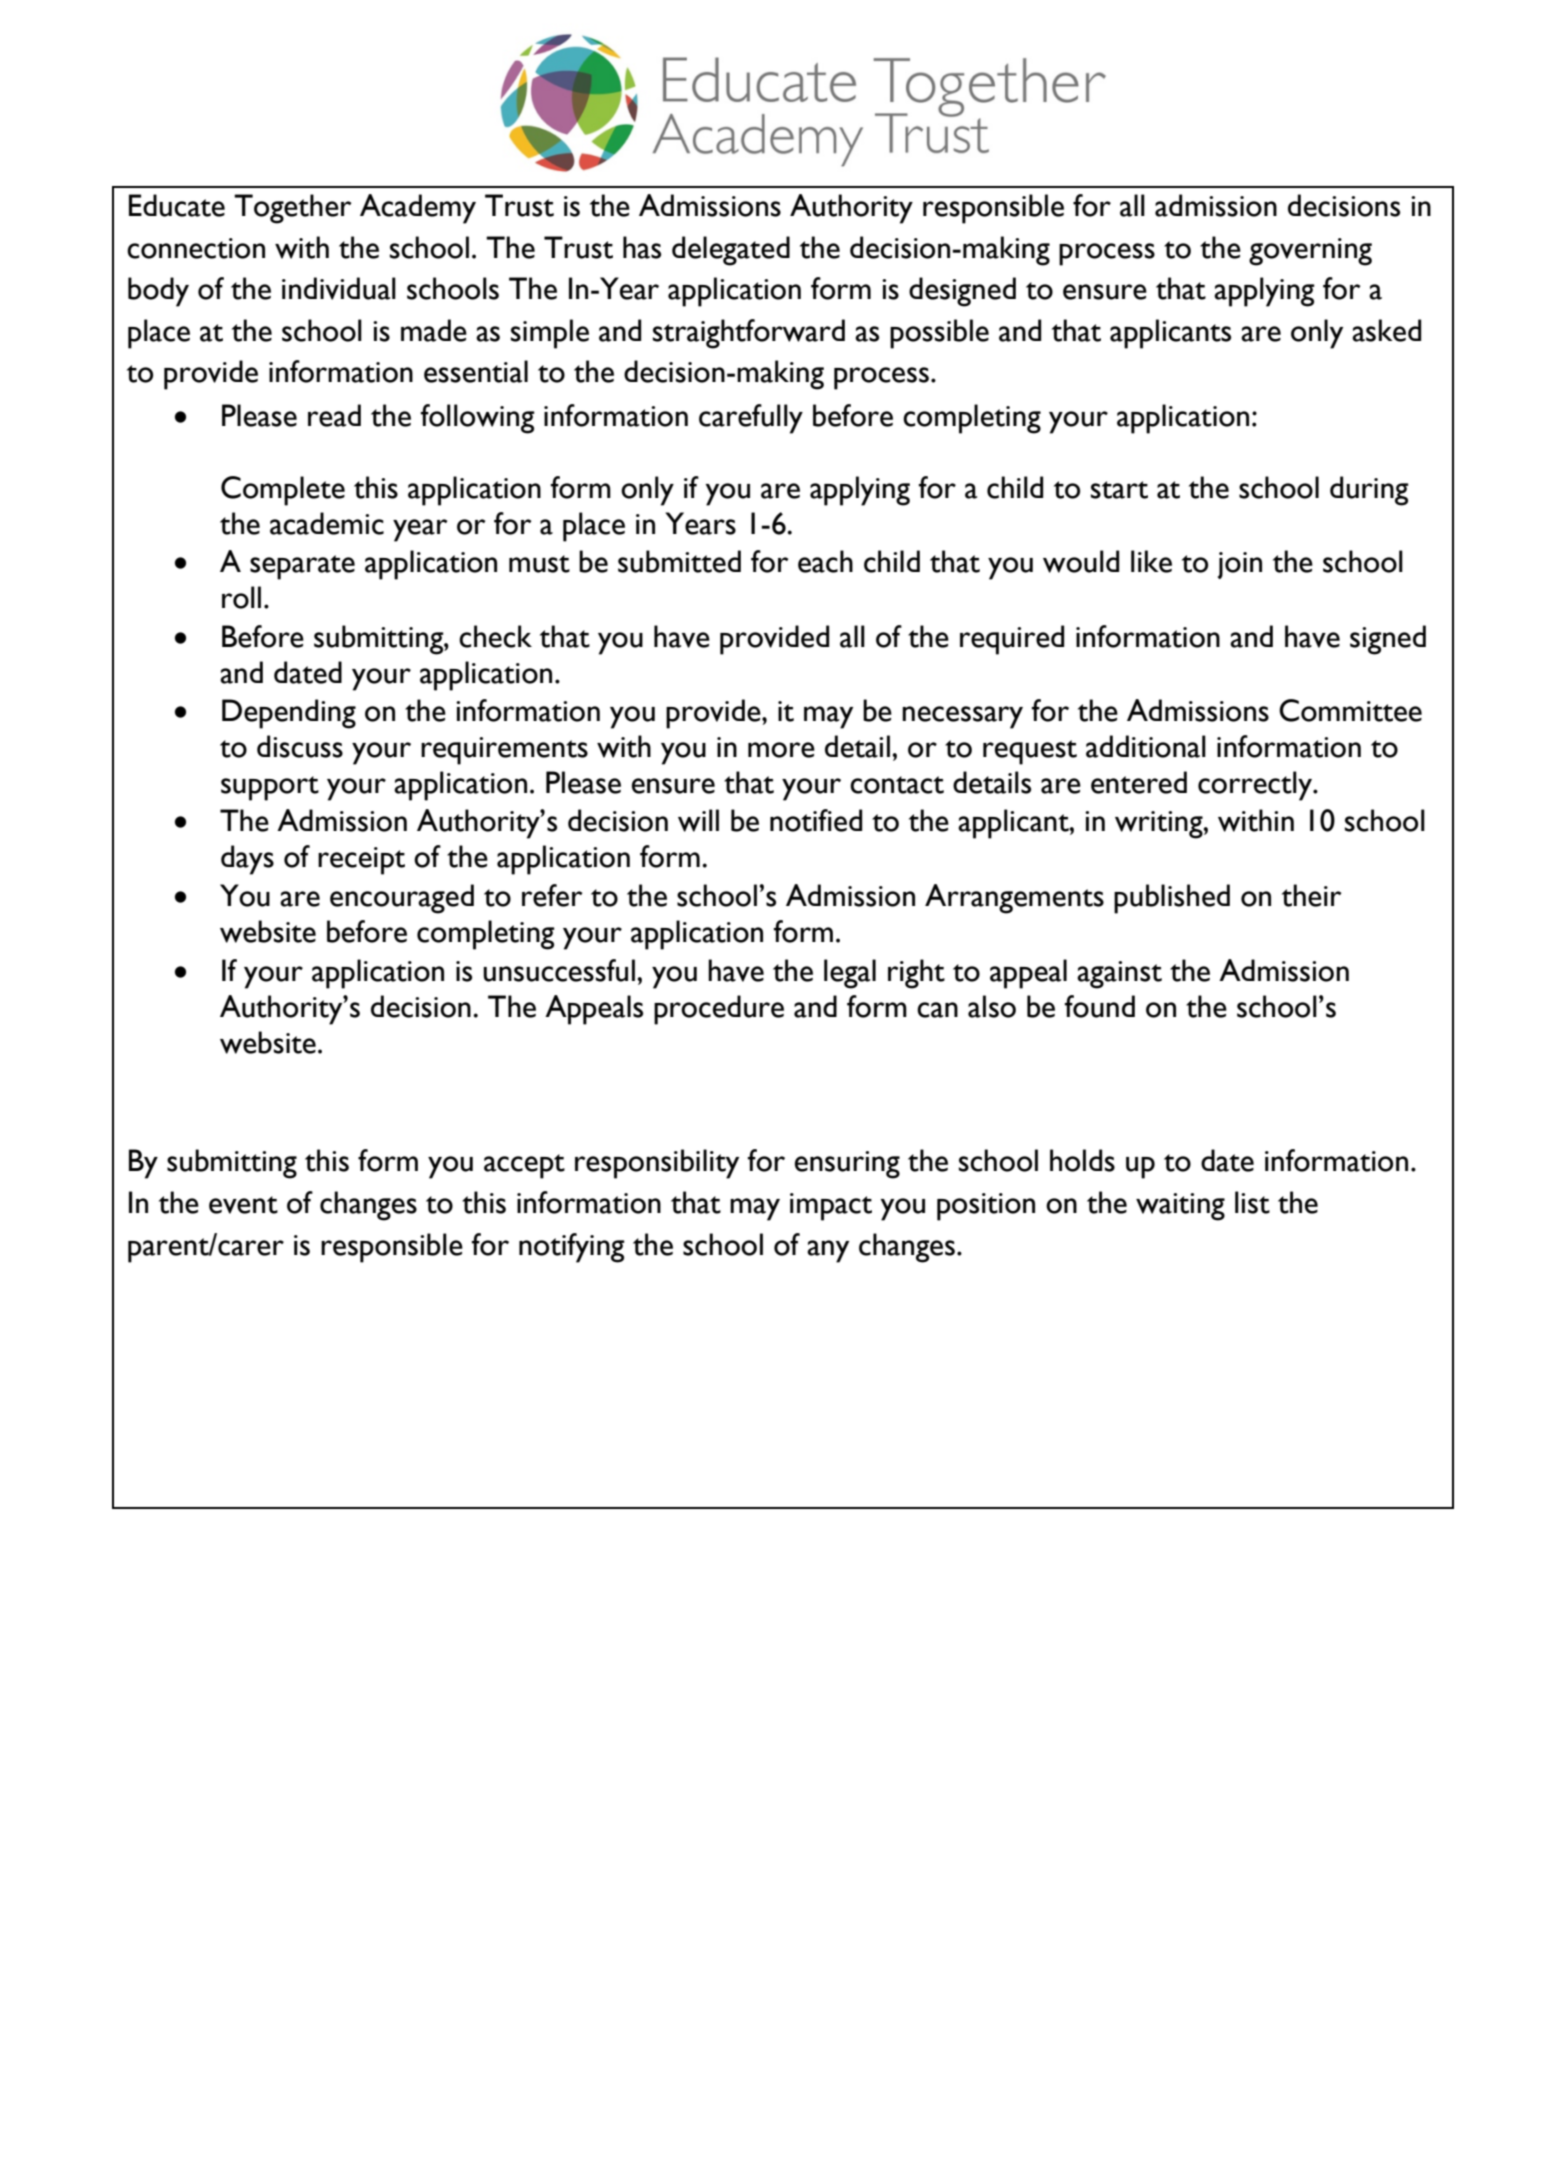  What do you see at coordinates (850, 974) in the screenshot?
I see `legal` at bounding box center [850, 974].
